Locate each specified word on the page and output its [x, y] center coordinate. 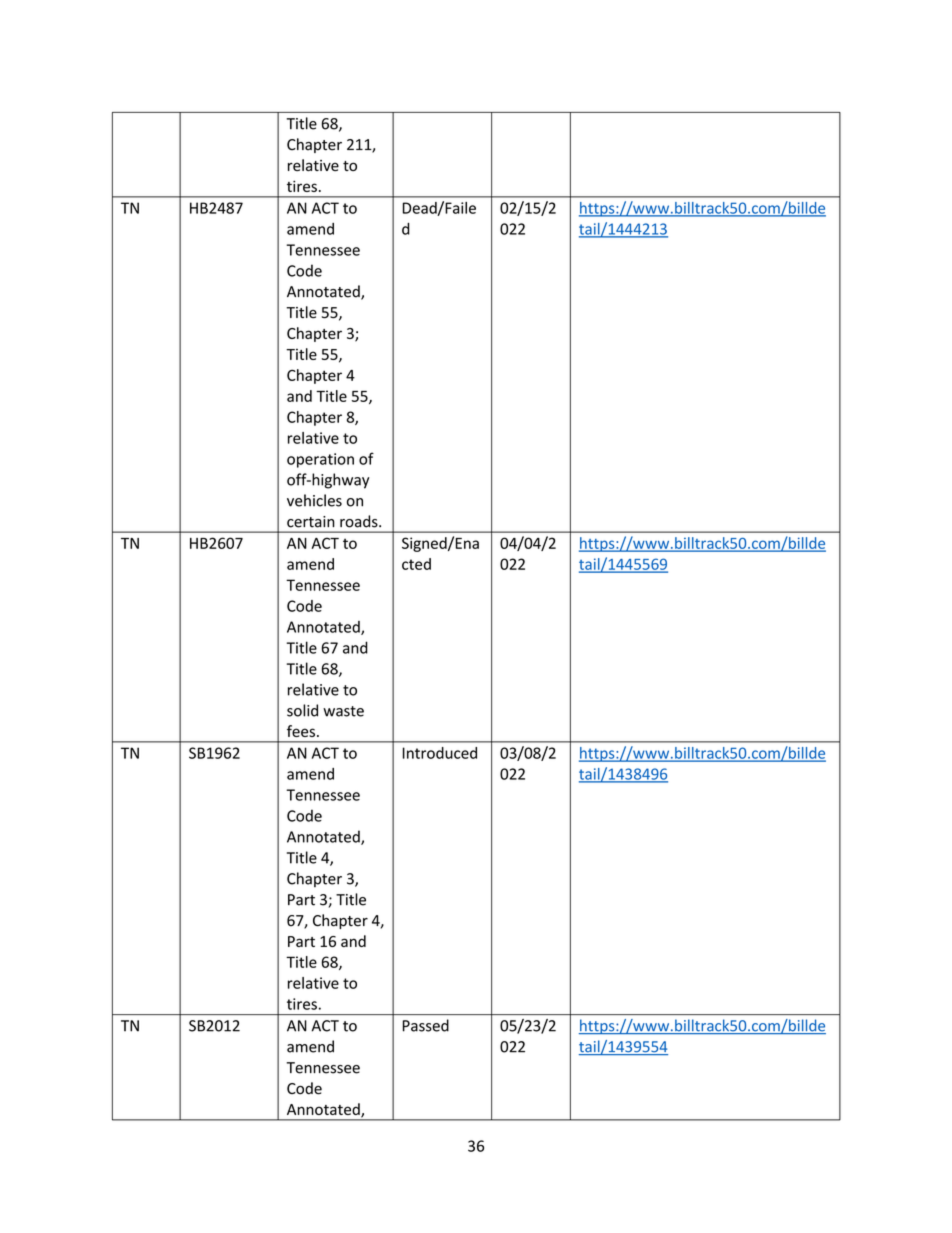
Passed [426, 1025]
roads [360, 521]
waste [343, 711]
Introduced [440, 753]
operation [320, 460]
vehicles [314, 500]
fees [301, 731]
